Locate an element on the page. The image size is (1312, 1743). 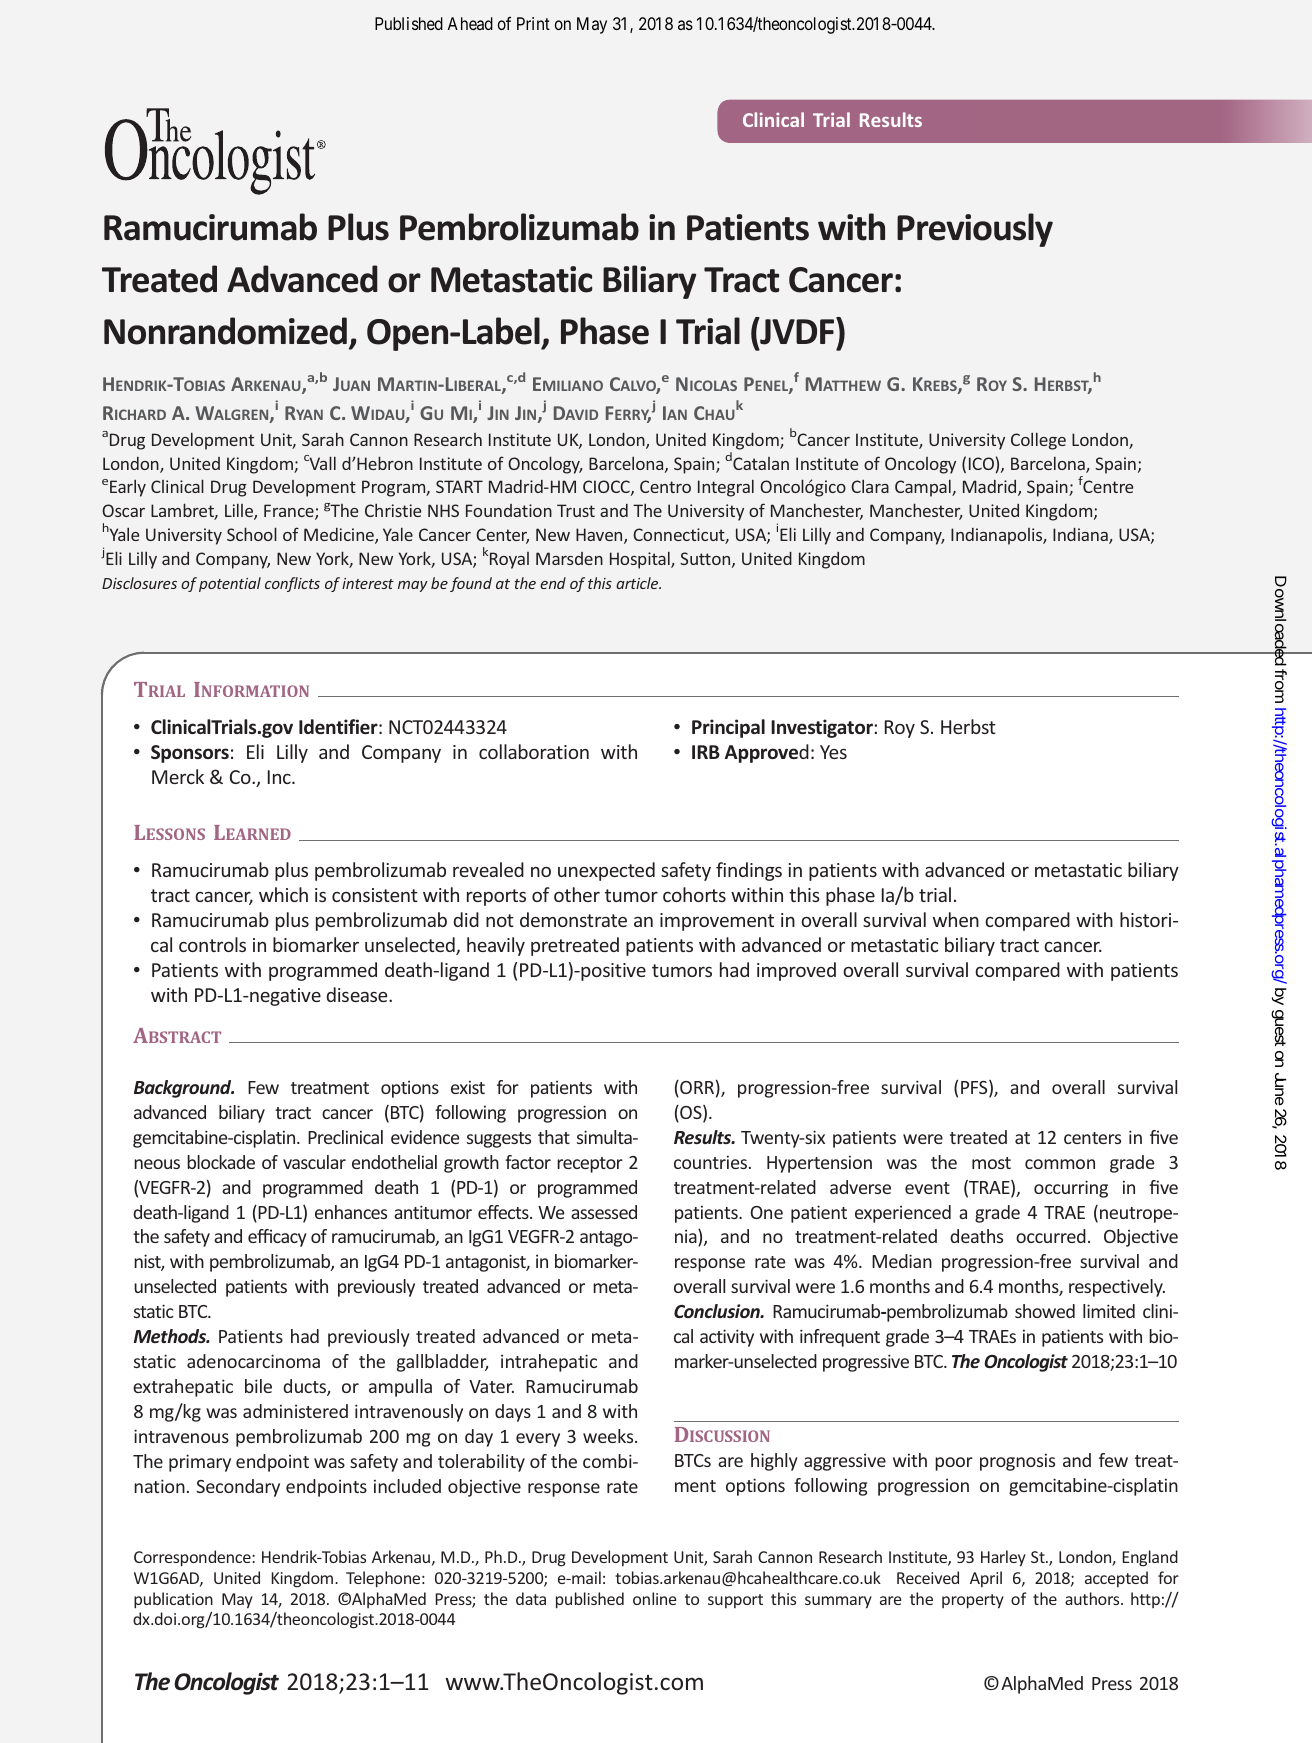
occurred is located at coordinates (1051, 1236).
